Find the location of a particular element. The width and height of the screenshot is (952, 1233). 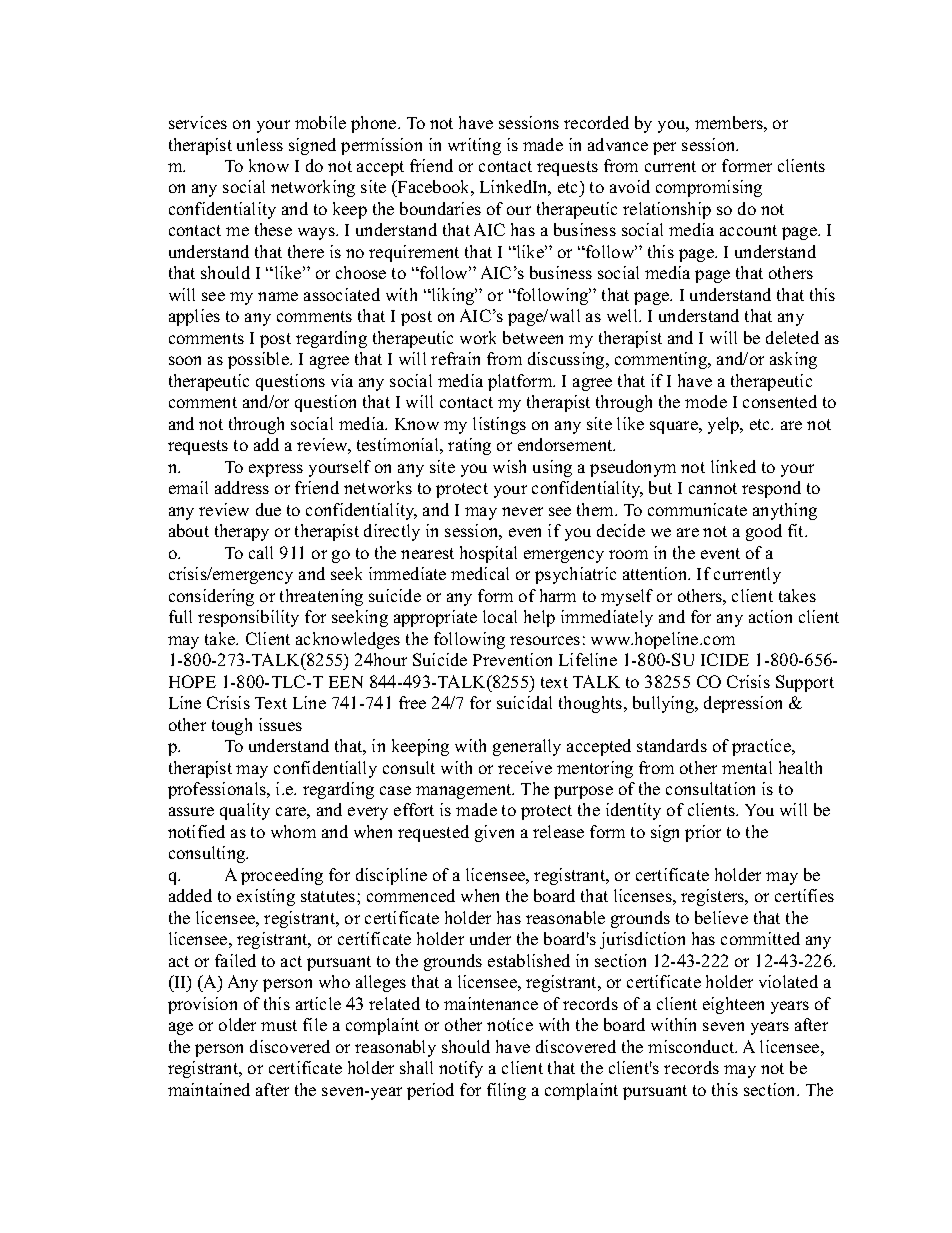

unless is located at coordinates (260, 144).
